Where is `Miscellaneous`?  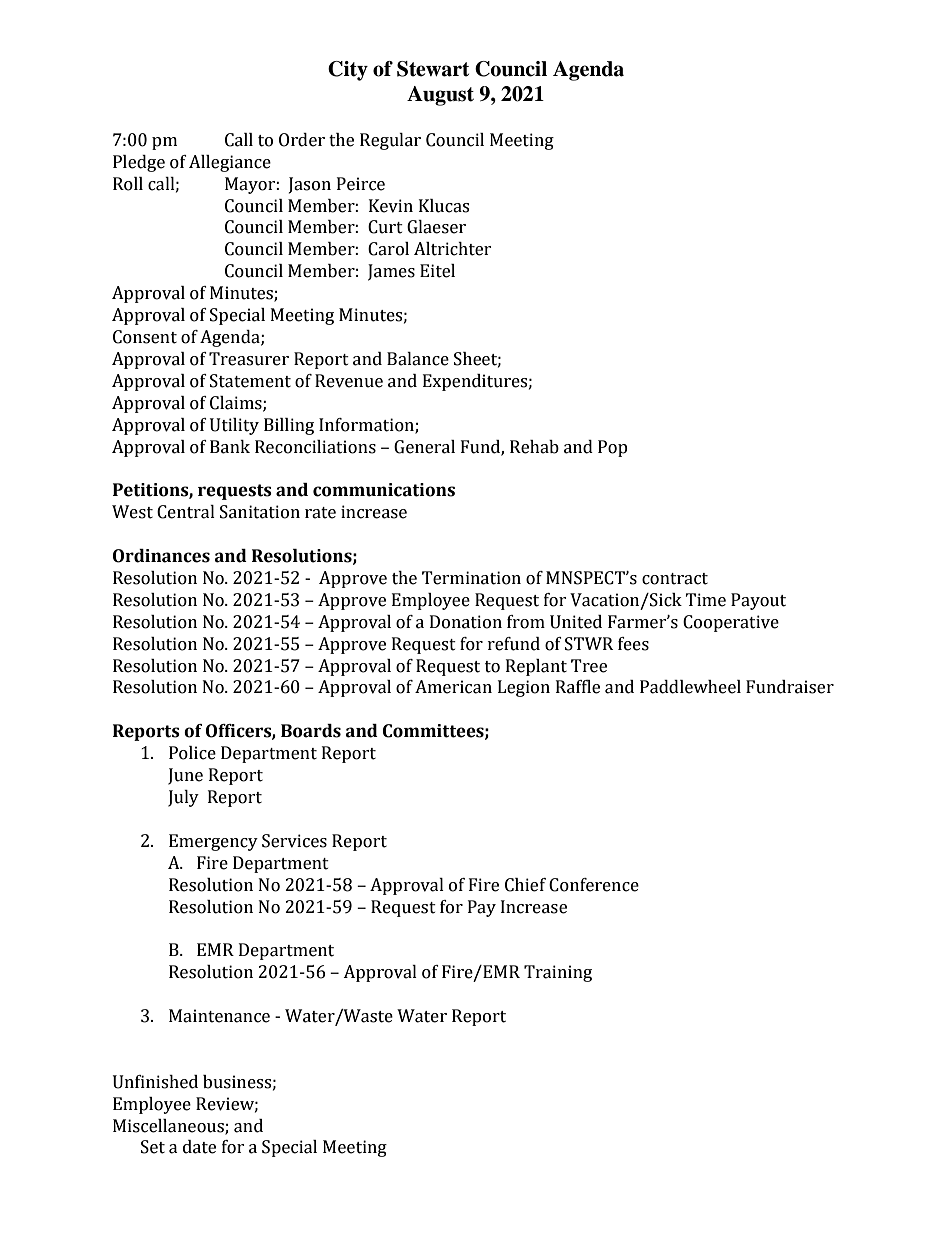 Miscellaneous is located at coordinates (169, 1126).
